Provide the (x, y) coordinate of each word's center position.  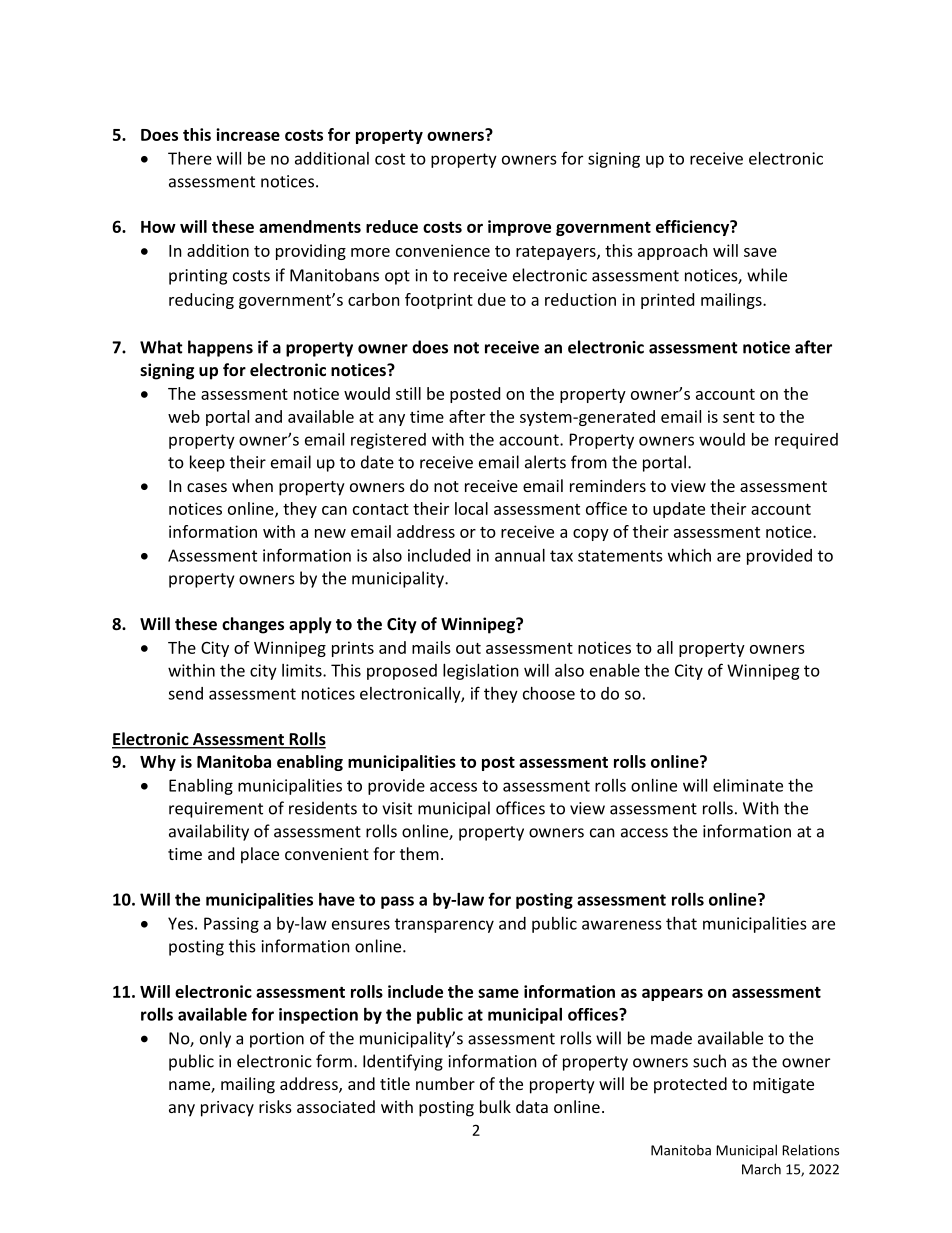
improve (519, 228)
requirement (216, 810)
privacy (227, 1109)
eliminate (748, 785)
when (252, 485)
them (419, 853)
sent (739, 417)
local (471, 508)
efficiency (694, 228)
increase (248, 134)
